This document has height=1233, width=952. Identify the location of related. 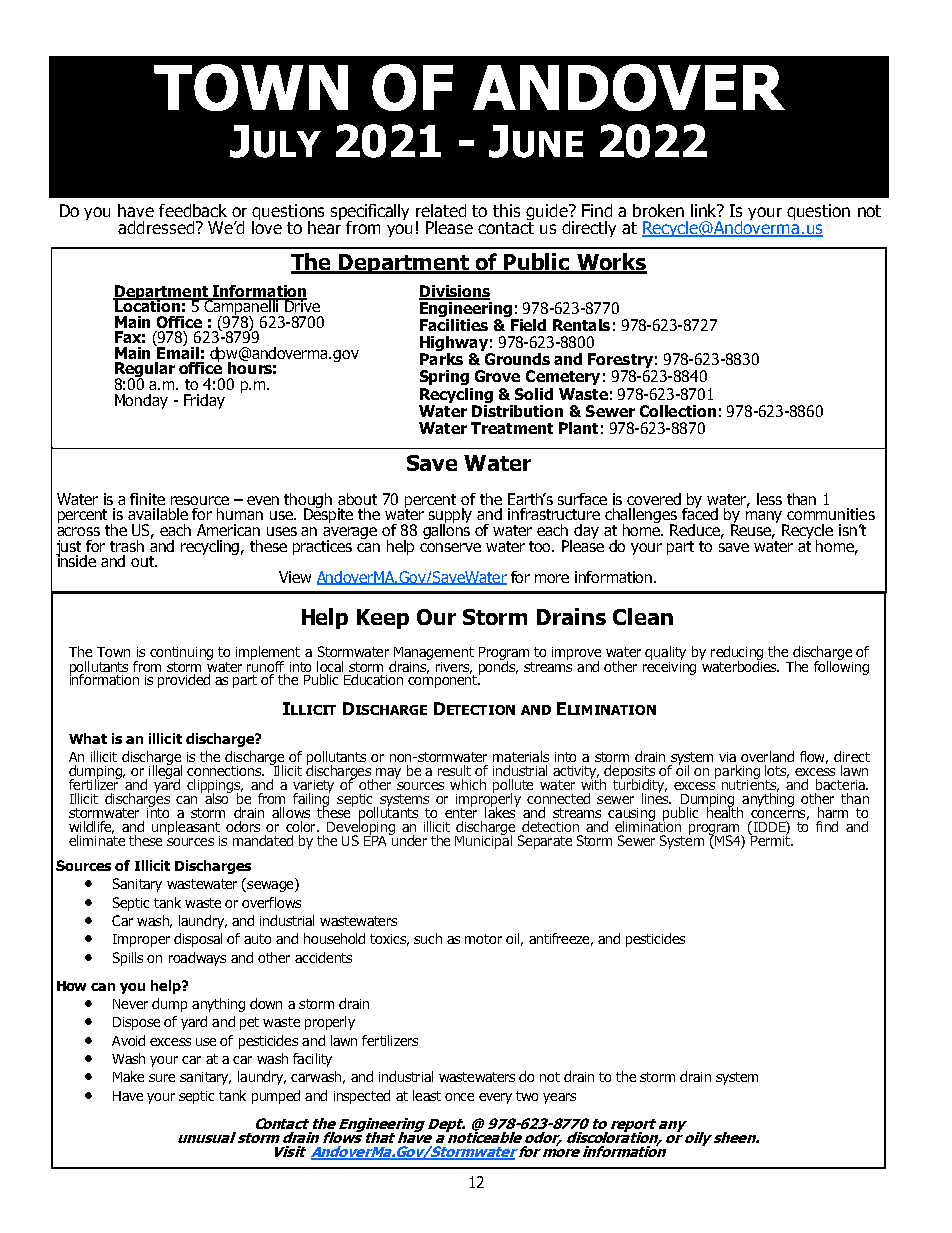
(441, 210).
